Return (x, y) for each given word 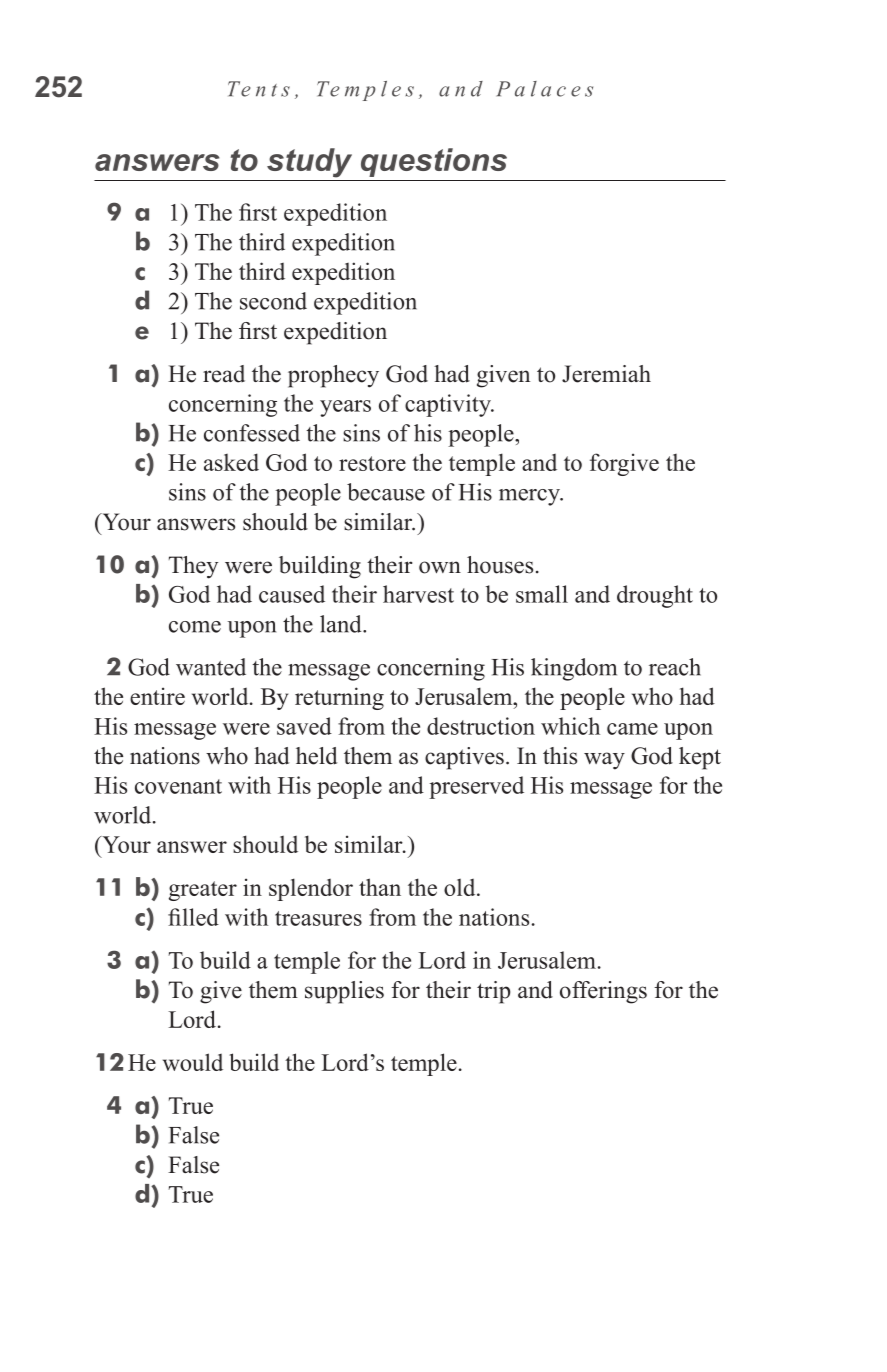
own (440, 567)
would (193, 1062)
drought (655, 596)
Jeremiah (606, 374)
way (604, 761)
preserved (476, 787)
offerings (603, 992)
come (195, 627)
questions (434, 162)
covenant (178, 786)
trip (493, 992)
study (309, 163)
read (224, 374)
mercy (530, 497)
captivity (449, 405)
